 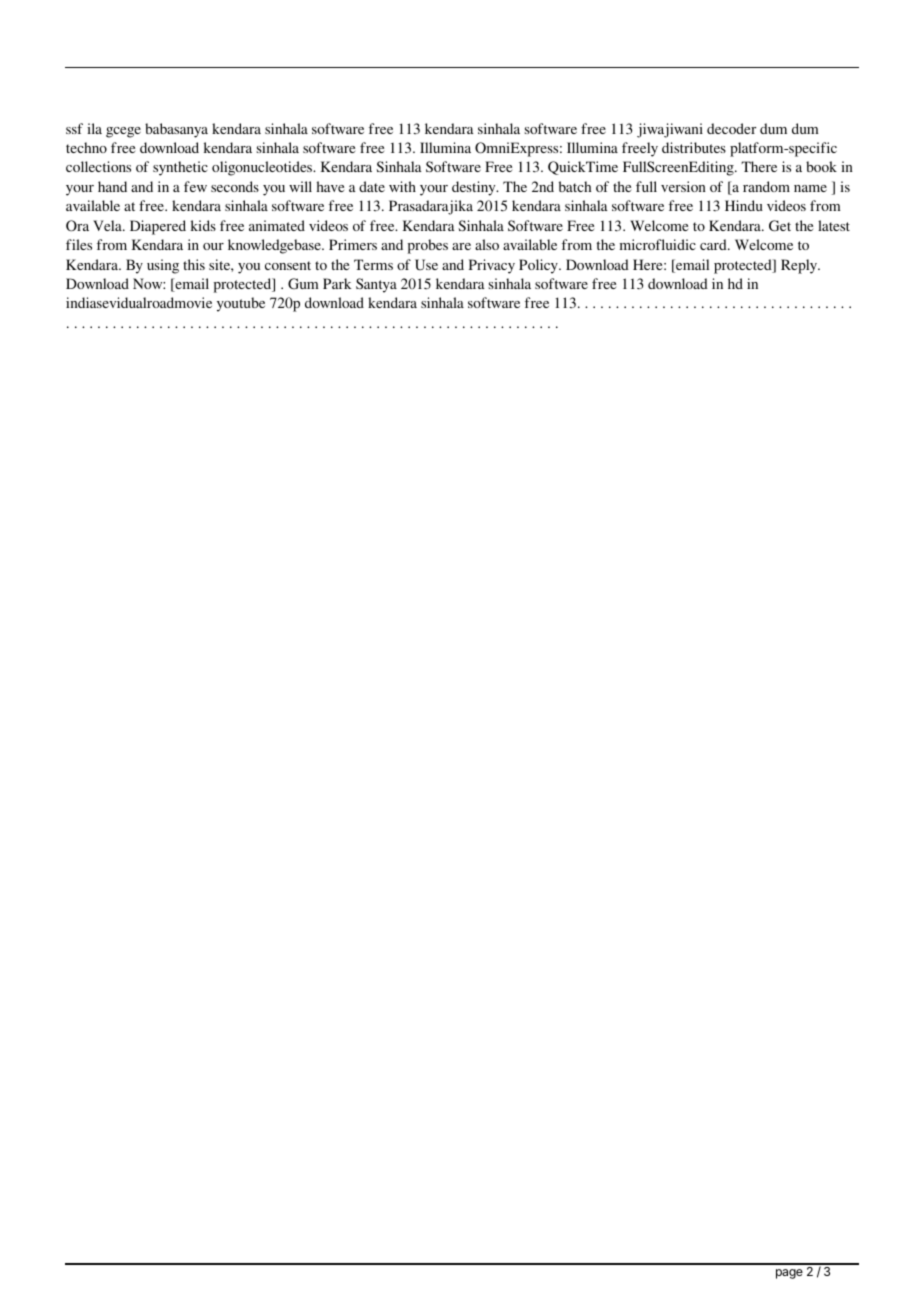 I want to click on Privacy, so click(x=492, y=266).
